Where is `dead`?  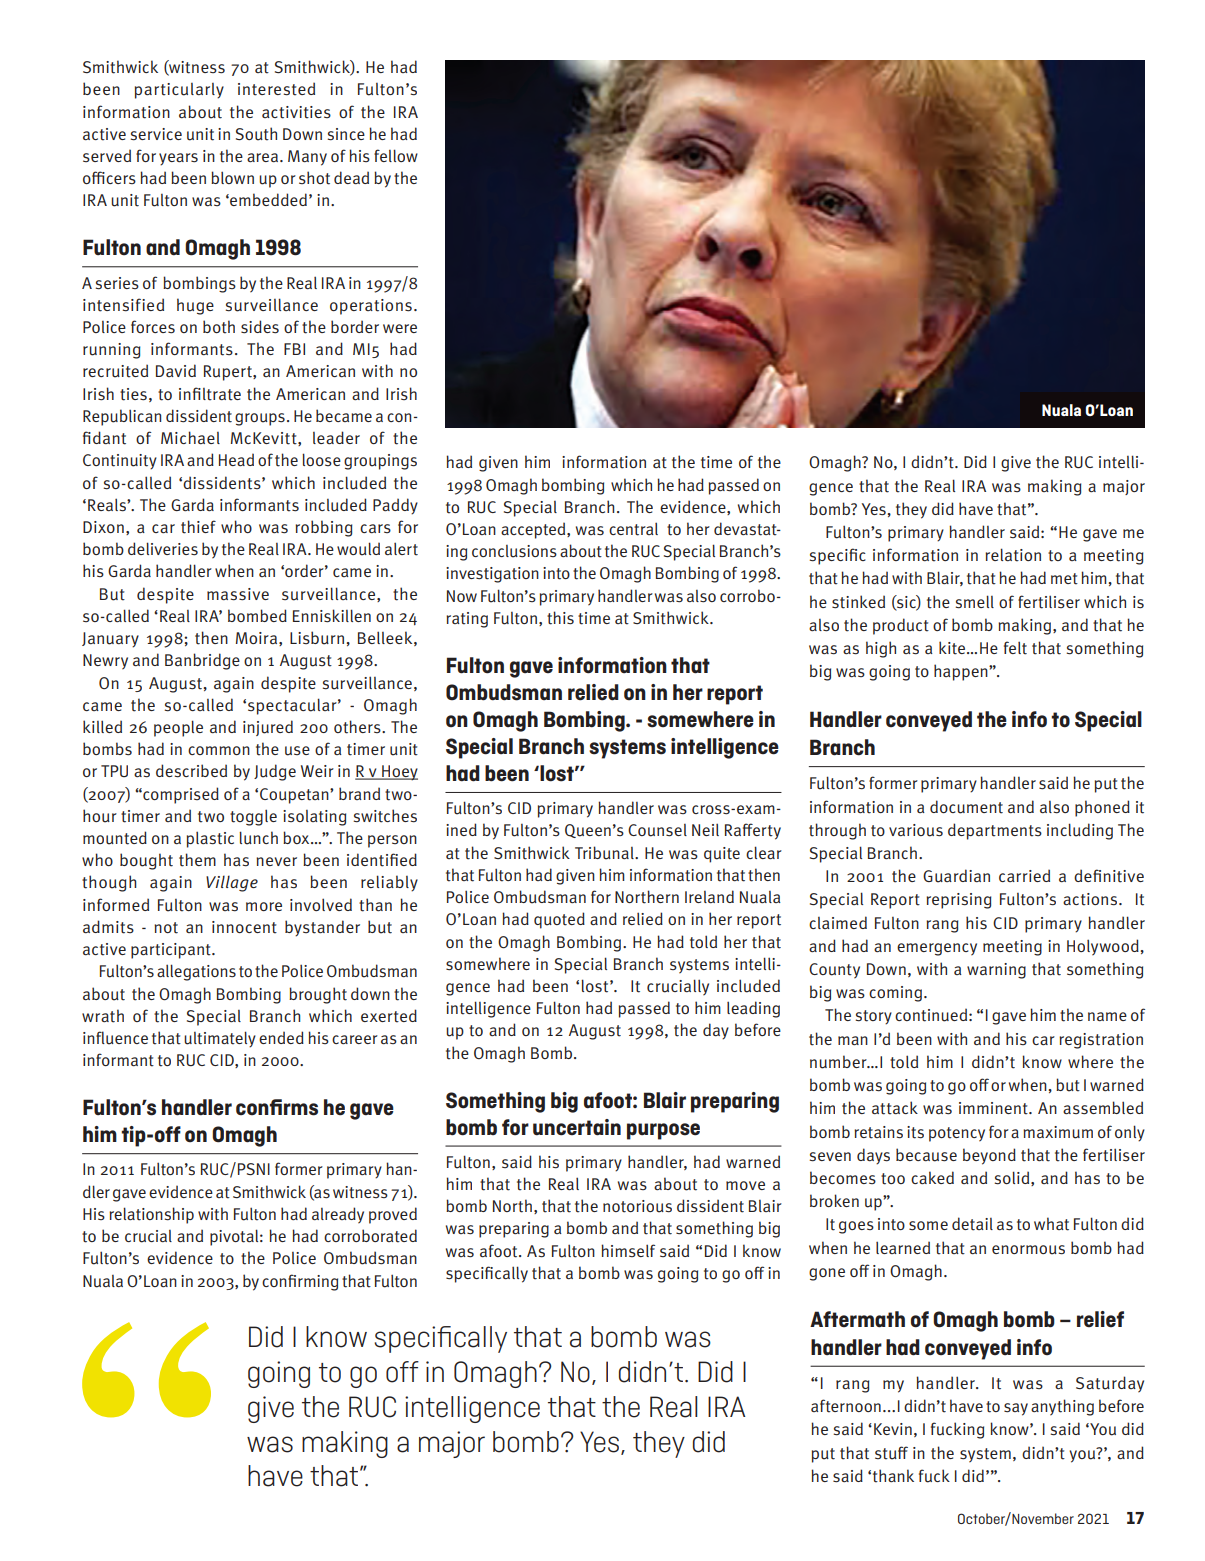
dead is located at coordinates (351, 177).
